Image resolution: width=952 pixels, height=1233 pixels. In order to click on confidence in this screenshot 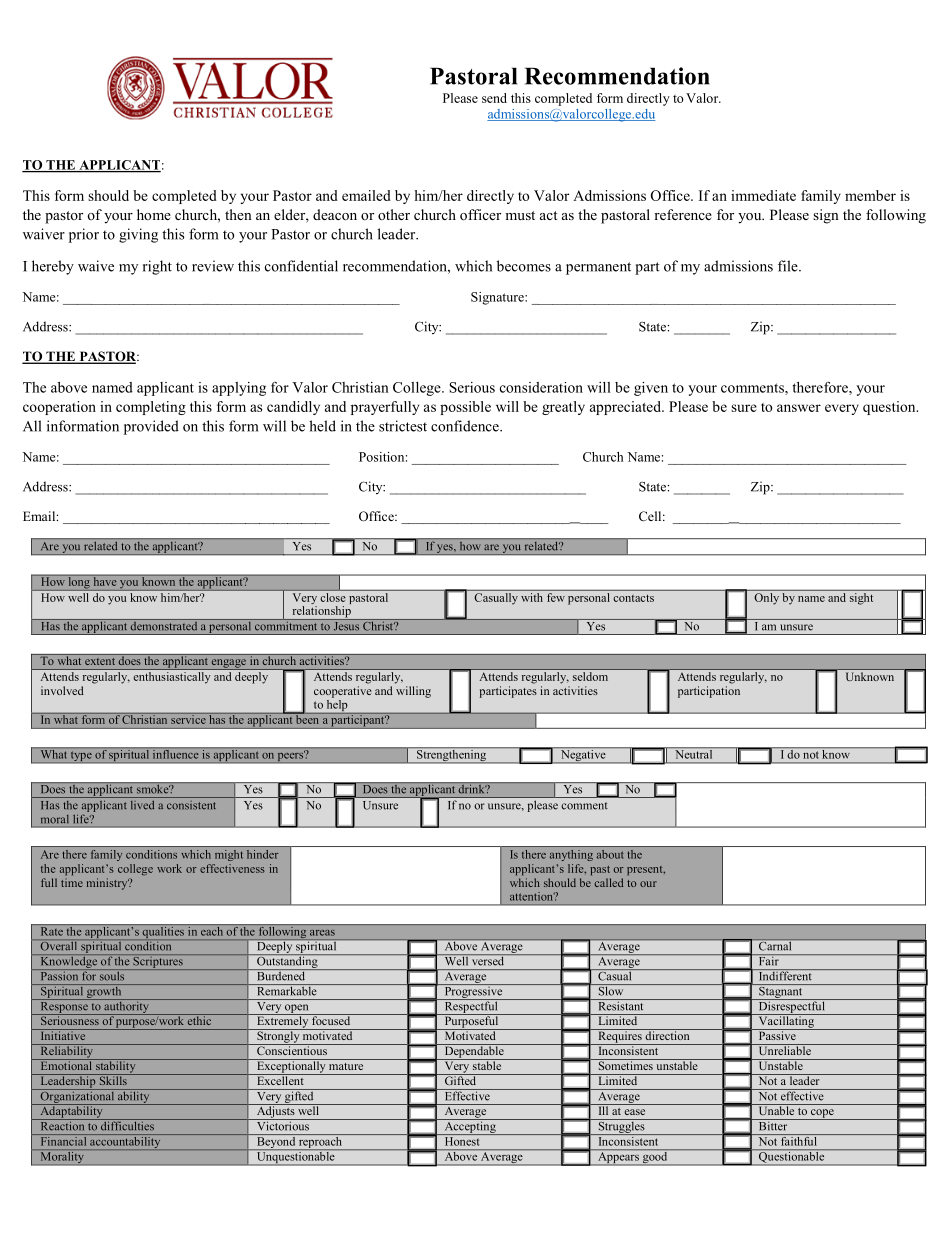, I will do `click(466, 426)`.
